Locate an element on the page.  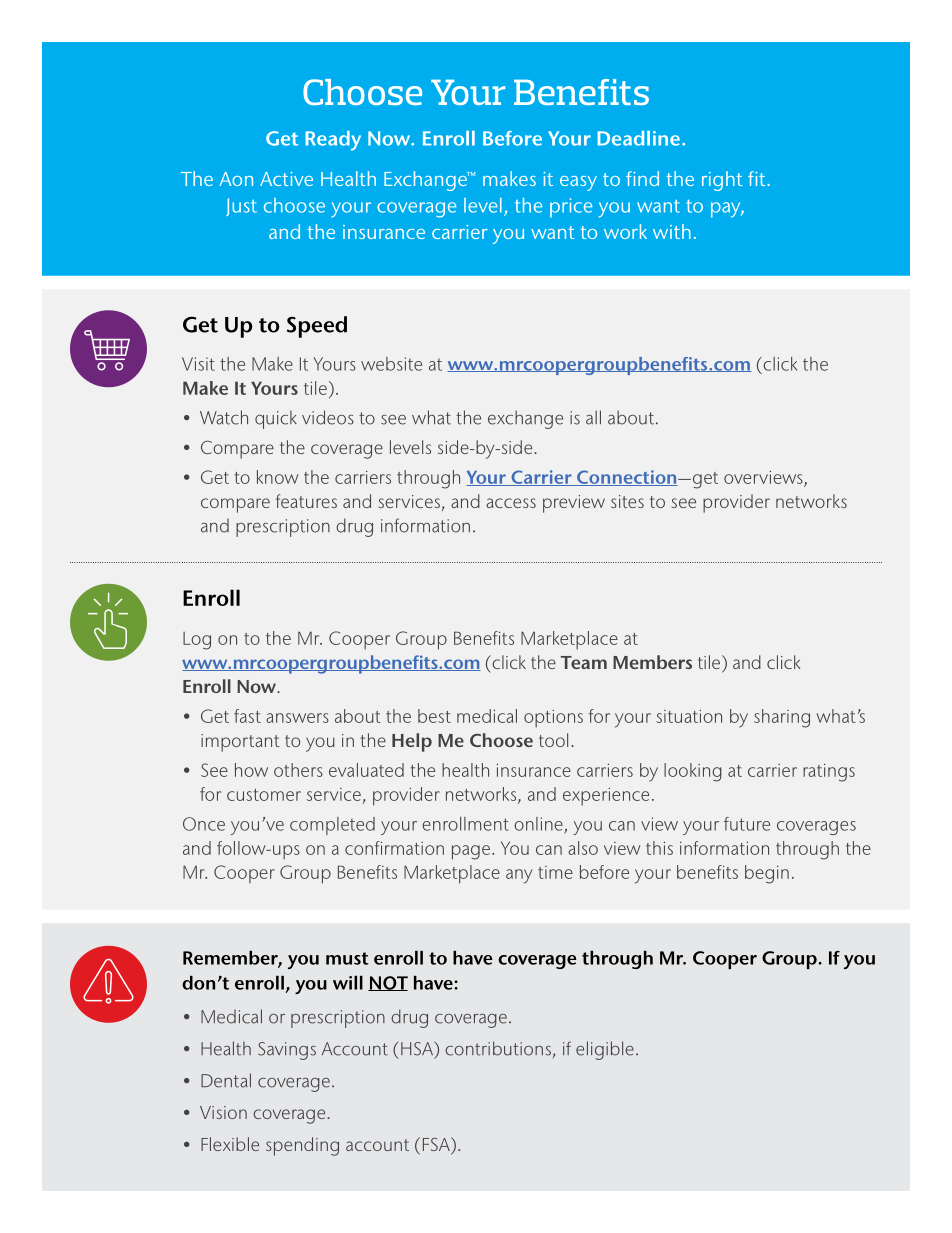
Team is located at coordinates (584, 662).
